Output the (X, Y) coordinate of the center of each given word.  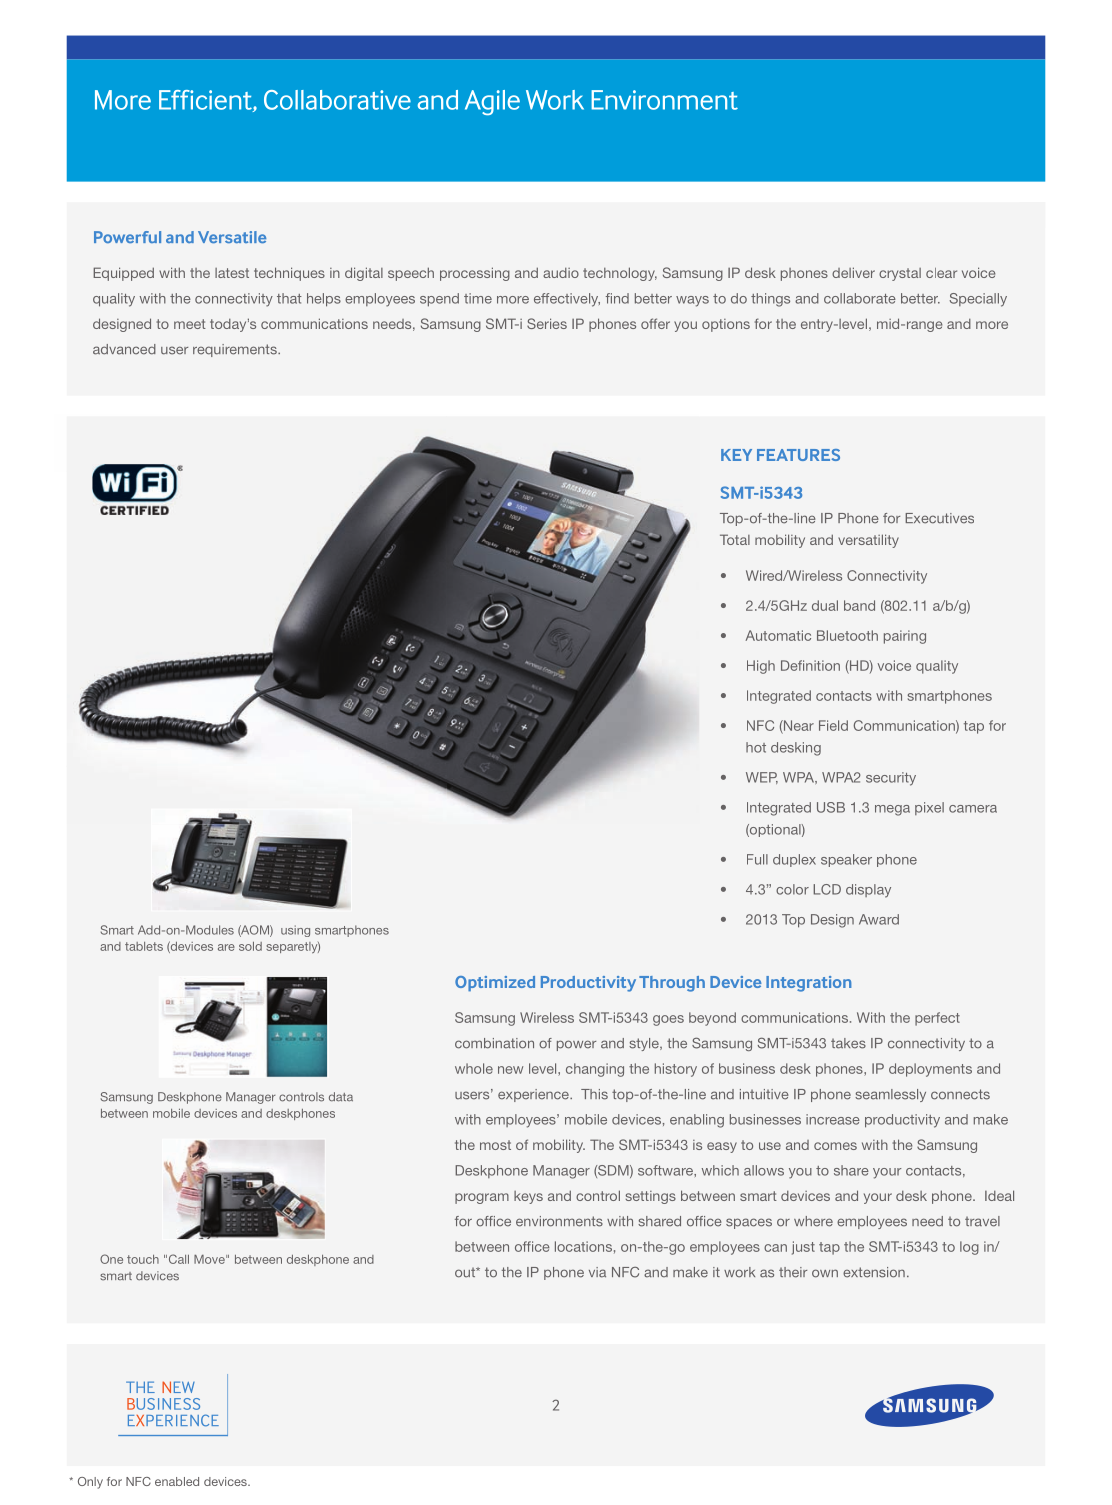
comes (835, 1146)
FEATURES (798, 455)
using (295, 931)
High (761, 667)
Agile (492, 102)
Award (879, 919)
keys (528, 1197)
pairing (905, 637)
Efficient (206, 101)
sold (250, 946)
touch (143, 1259)
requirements (236, 350)
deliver (853, 272)
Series (547, 323)
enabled (177, 1481)
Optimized (495, 983)
